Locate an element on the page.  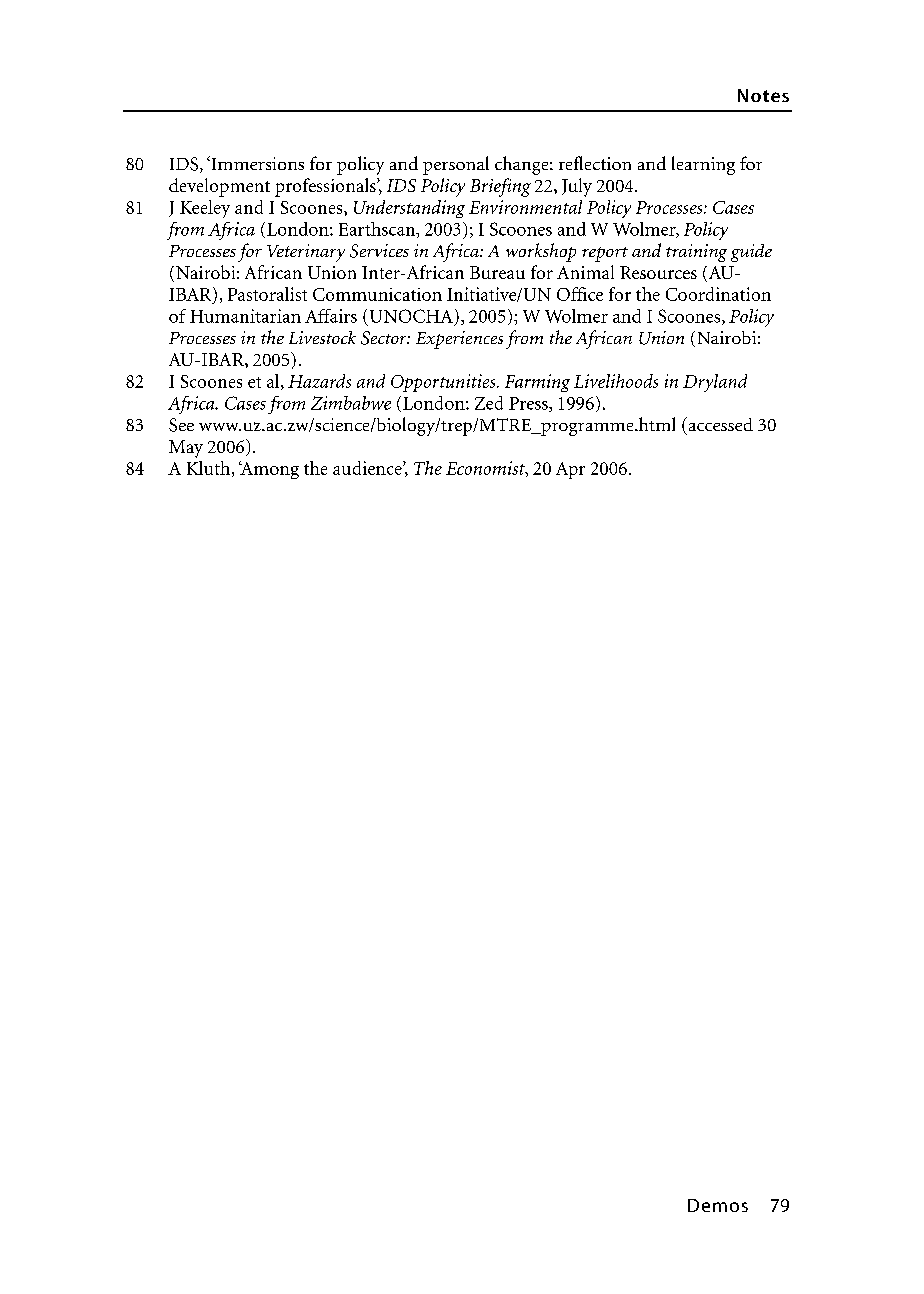
Apr is located at coordinates (570, 470).
